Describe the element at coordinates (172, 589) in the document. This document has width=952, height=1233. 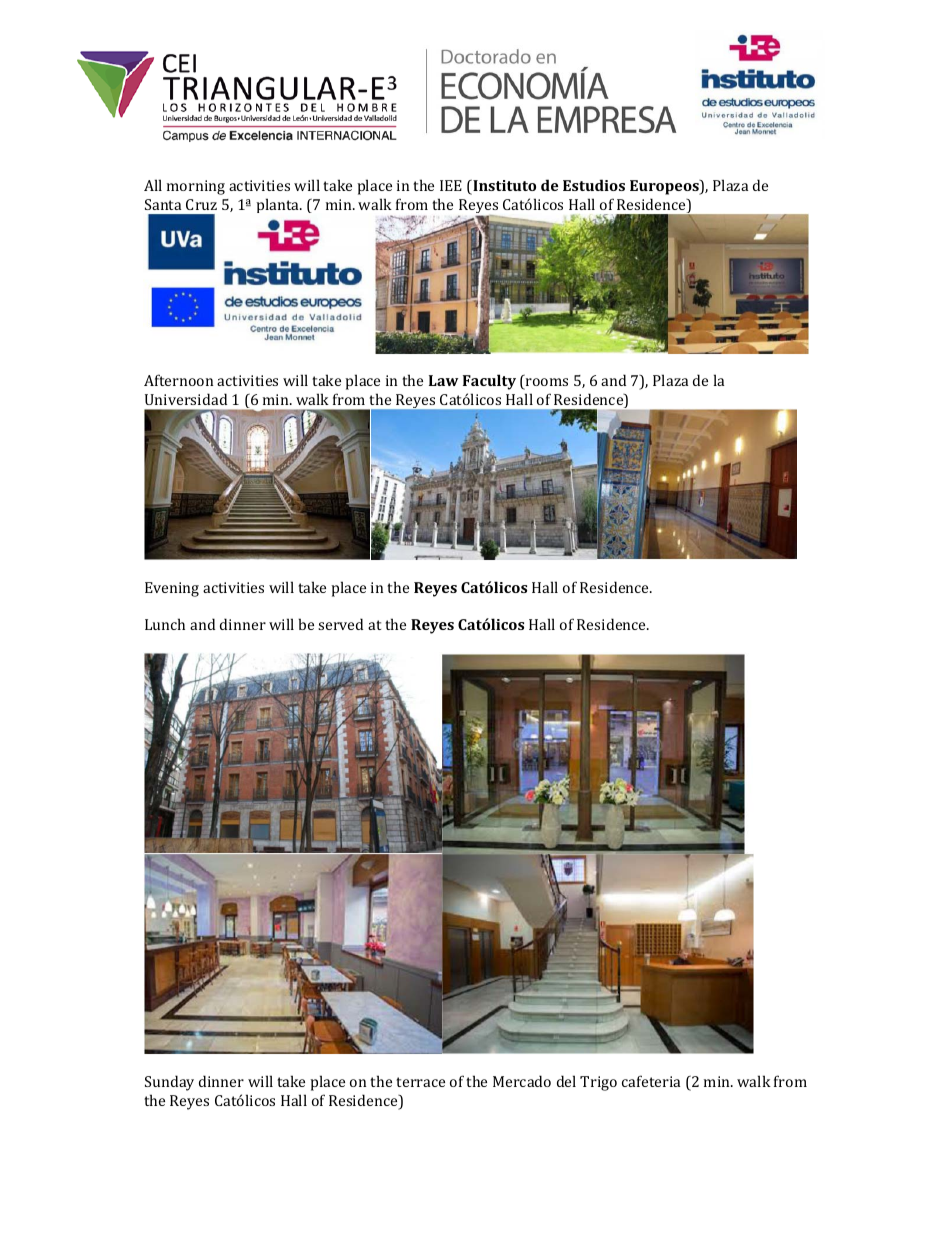
I see `Evening` at that location.
